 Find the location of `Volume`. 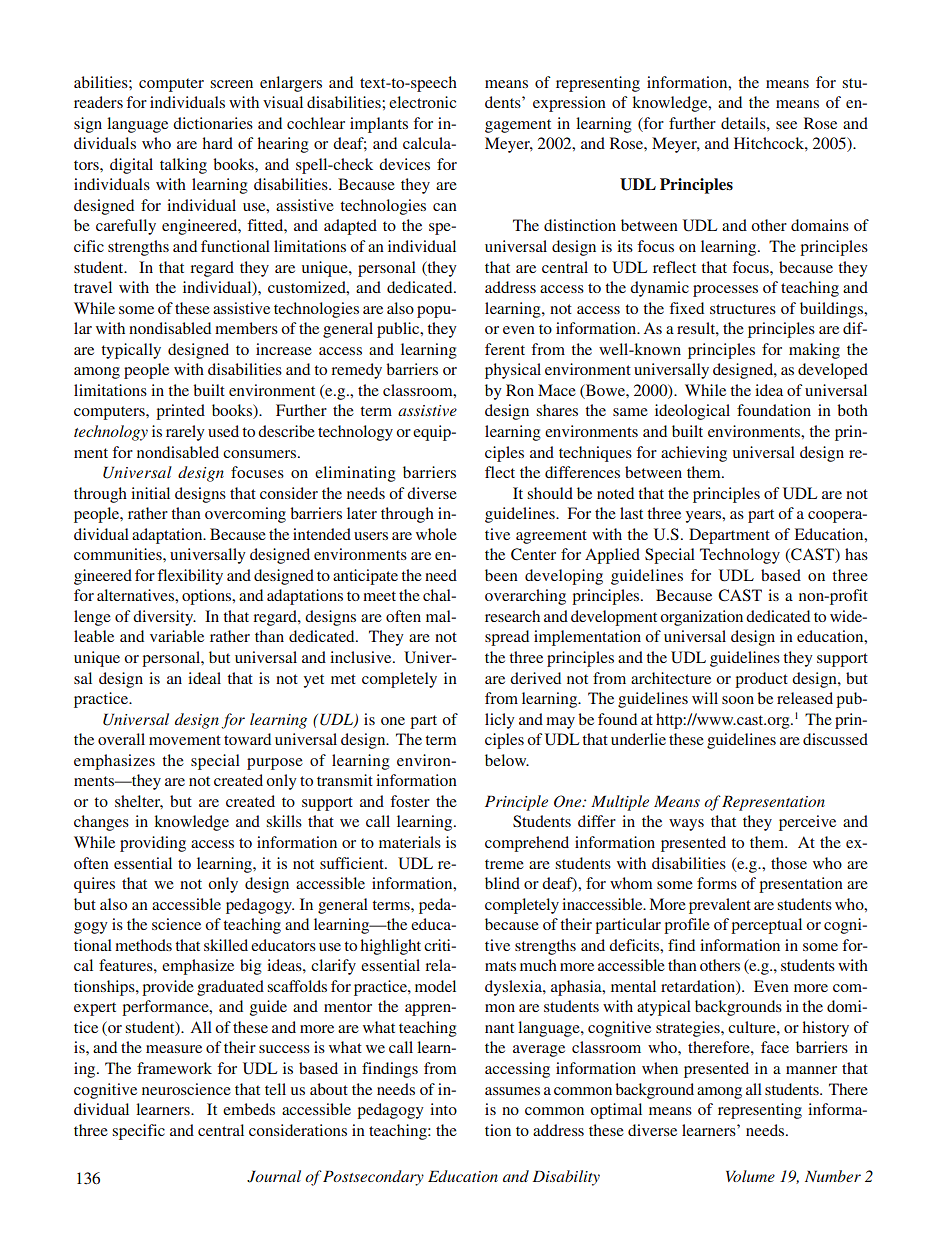

Volume is located at coordinates (750, 1176).
